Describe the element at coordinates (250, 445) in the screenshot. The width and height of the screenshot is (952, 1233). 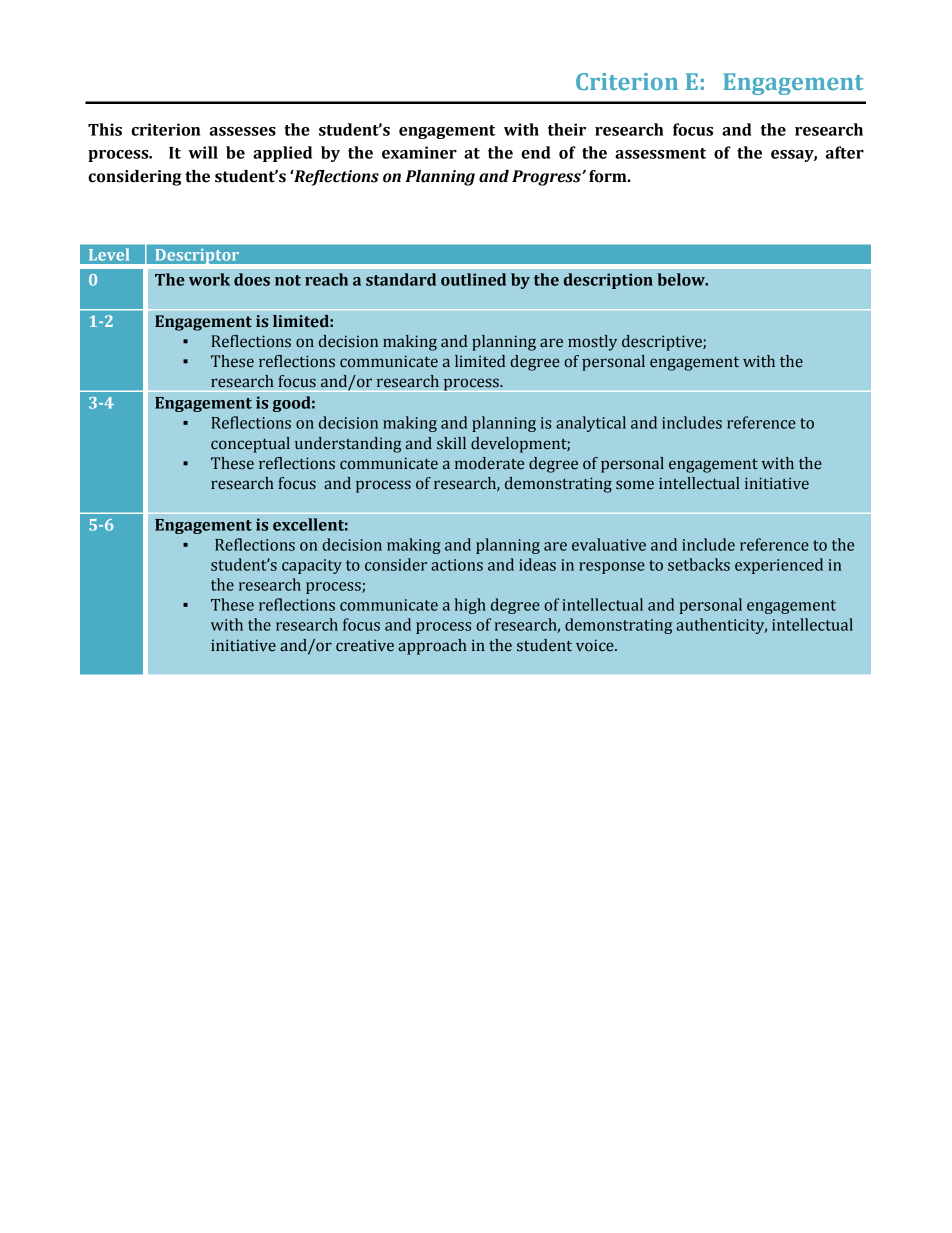
I see `conceptual` at that location.
